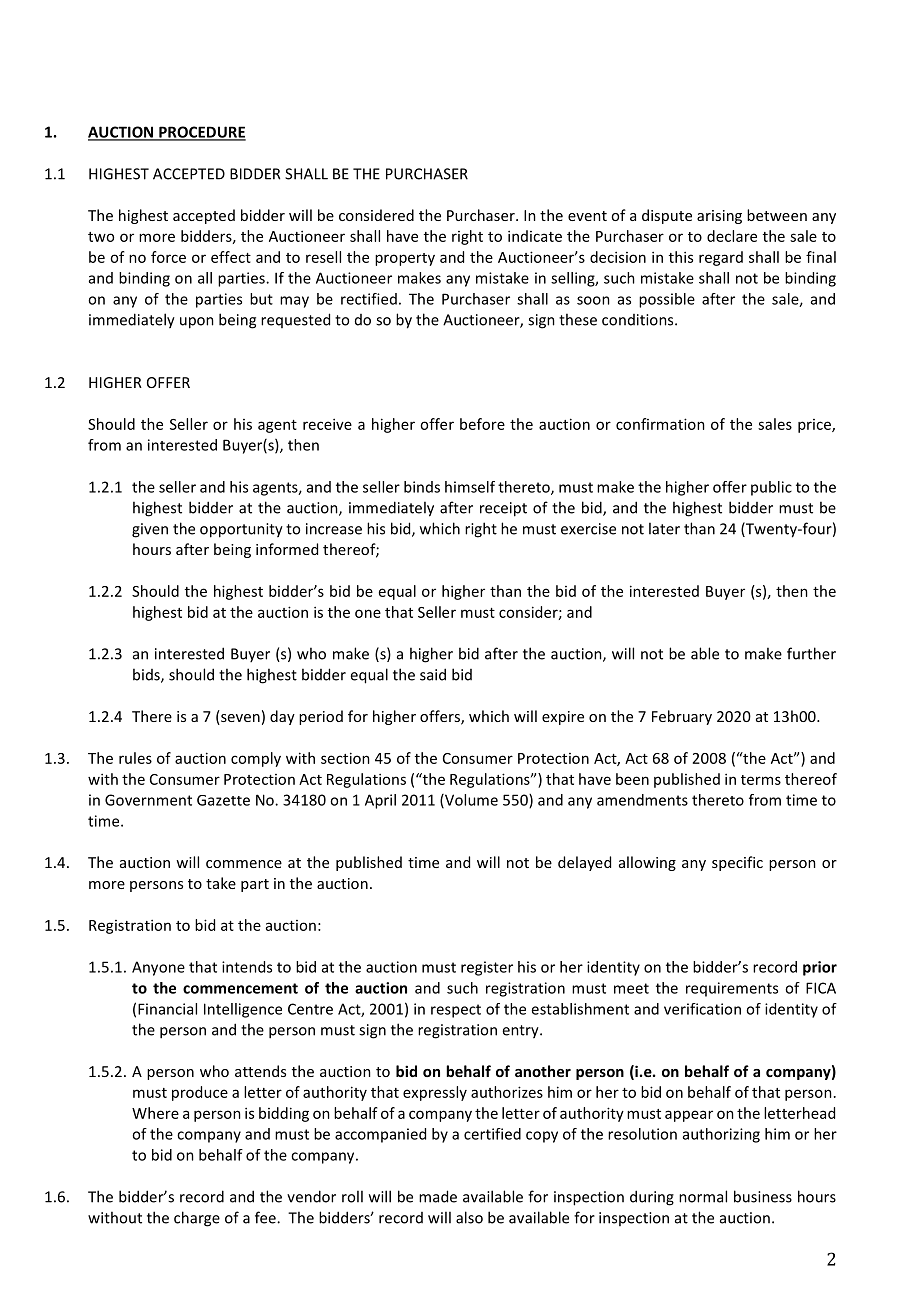 The height and width of the screenshot is (1309, 924). Describe the element at coordinates (158, 968) in the screenshot. I see `Anyone` at that location.
